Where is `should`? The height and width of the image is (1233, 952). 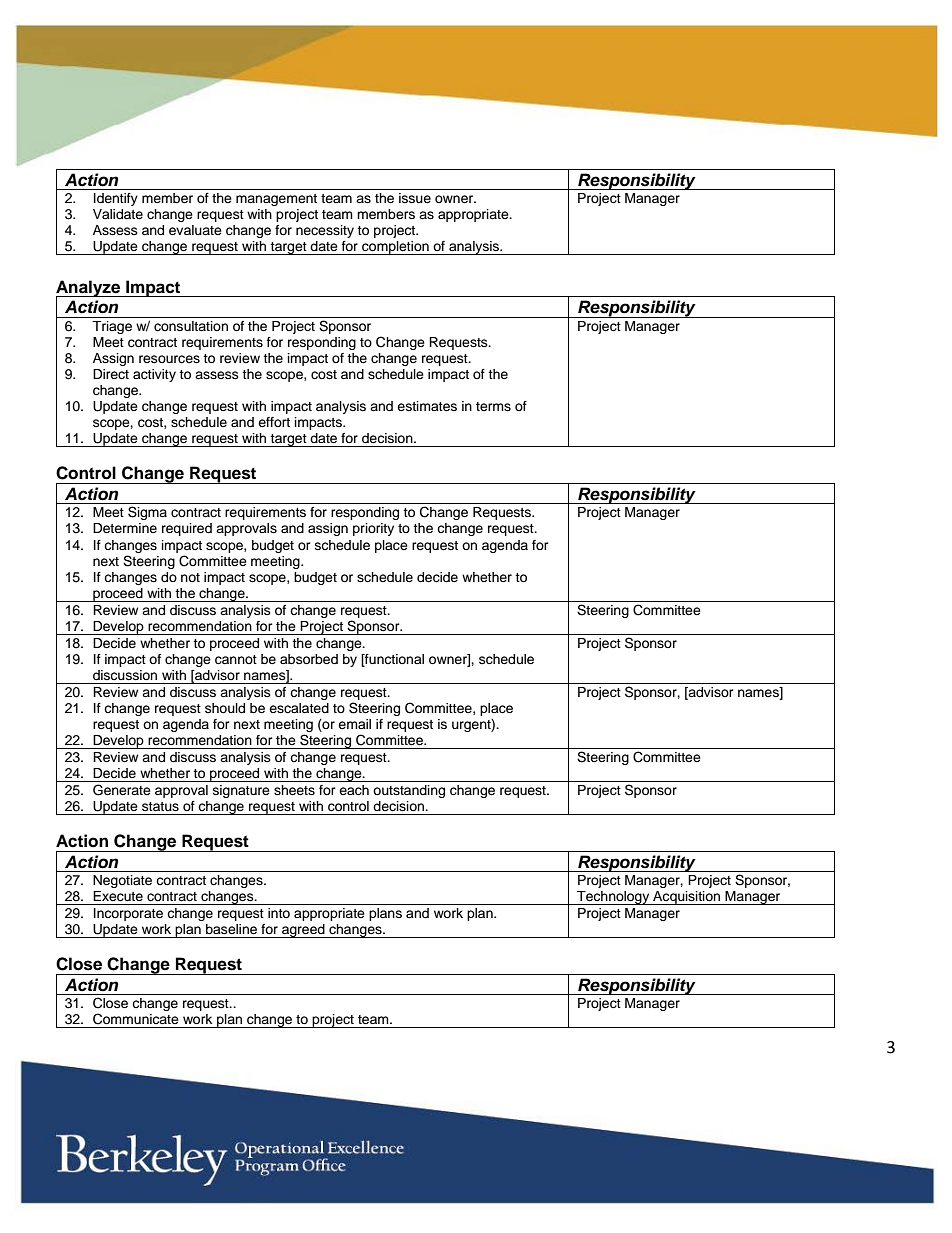
should is located at coordinates (225, 708).
